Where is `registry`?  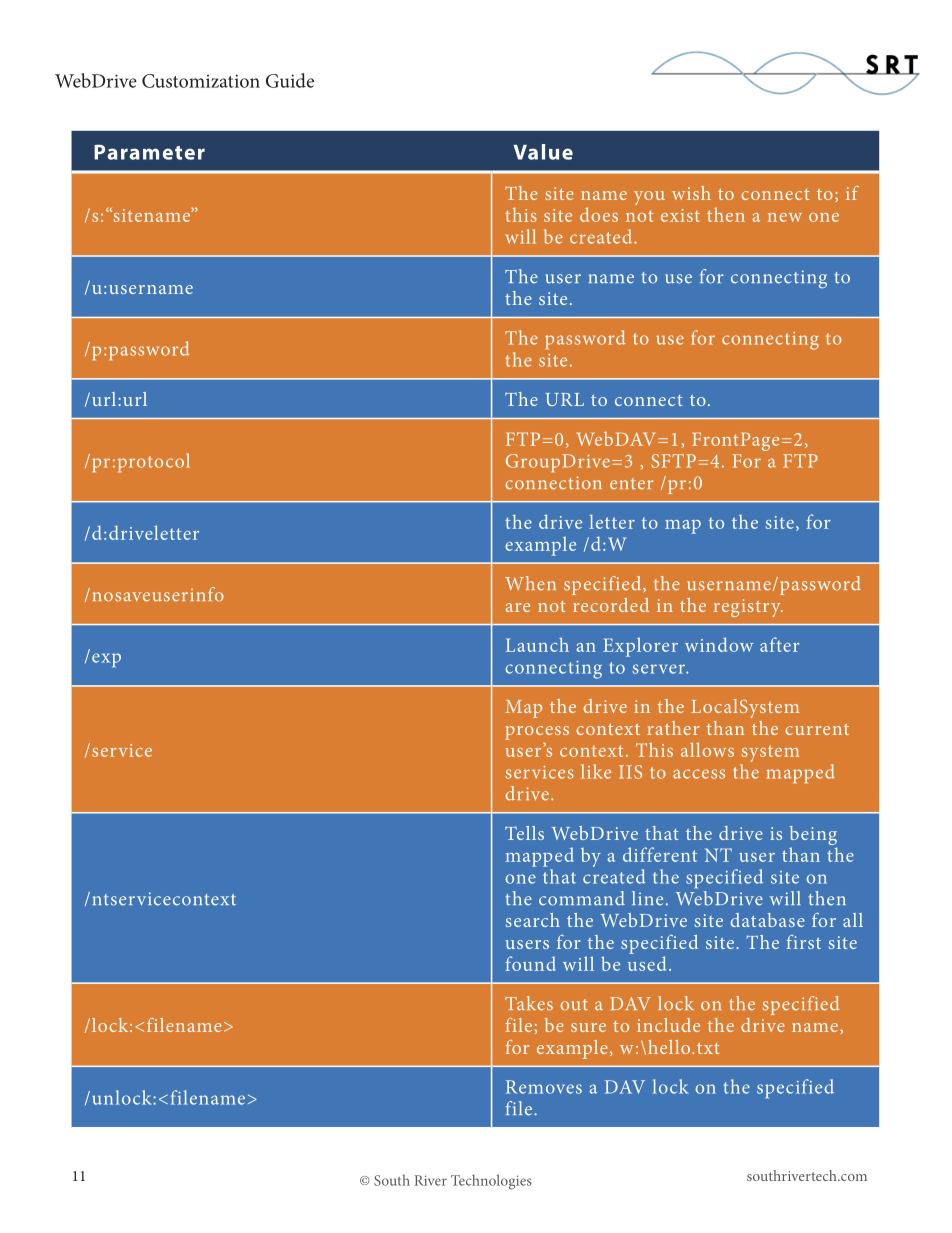 registry is located at coordinates (748, 608).
